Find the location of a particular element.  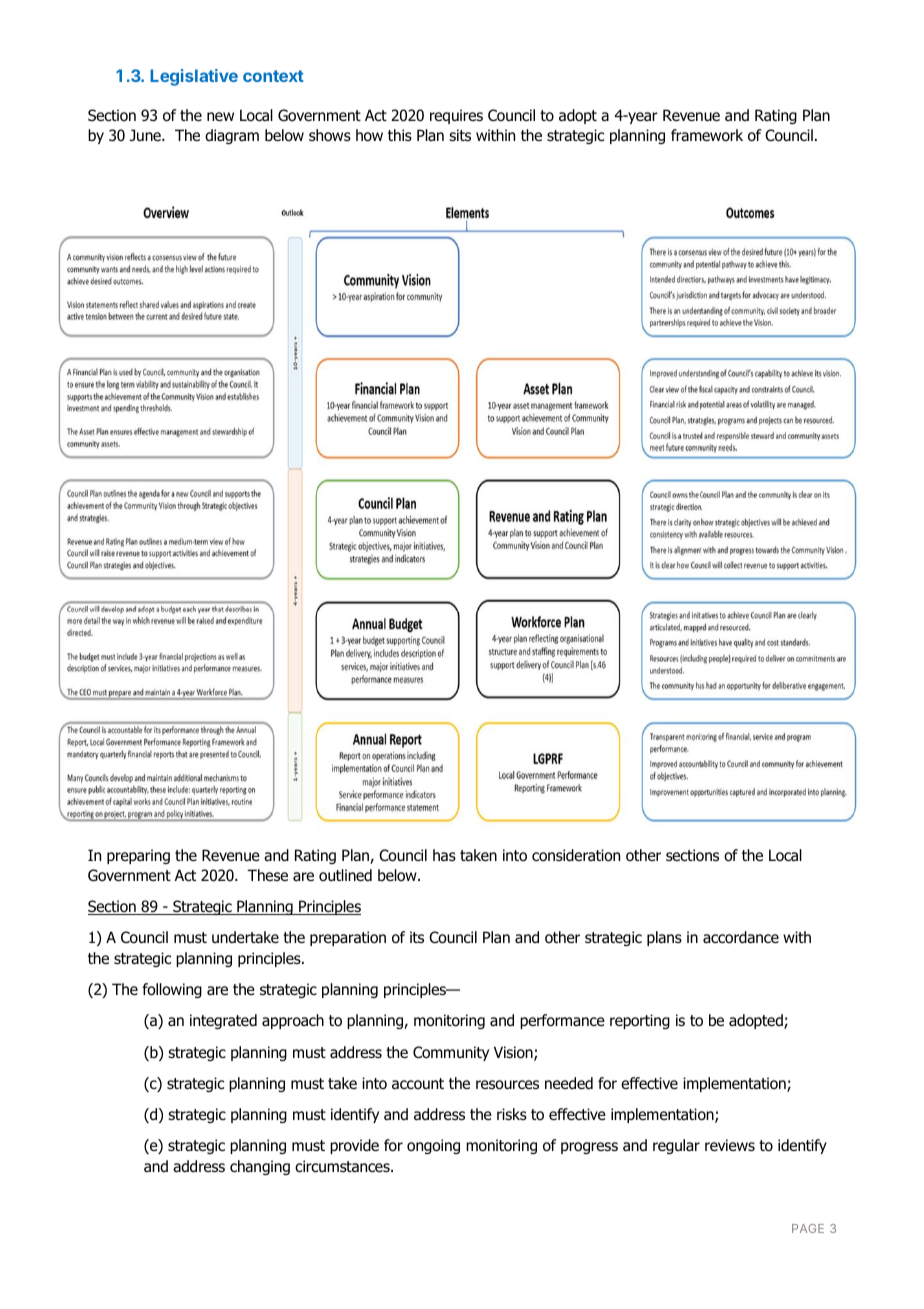

has is located at coordinates (444, 855).
